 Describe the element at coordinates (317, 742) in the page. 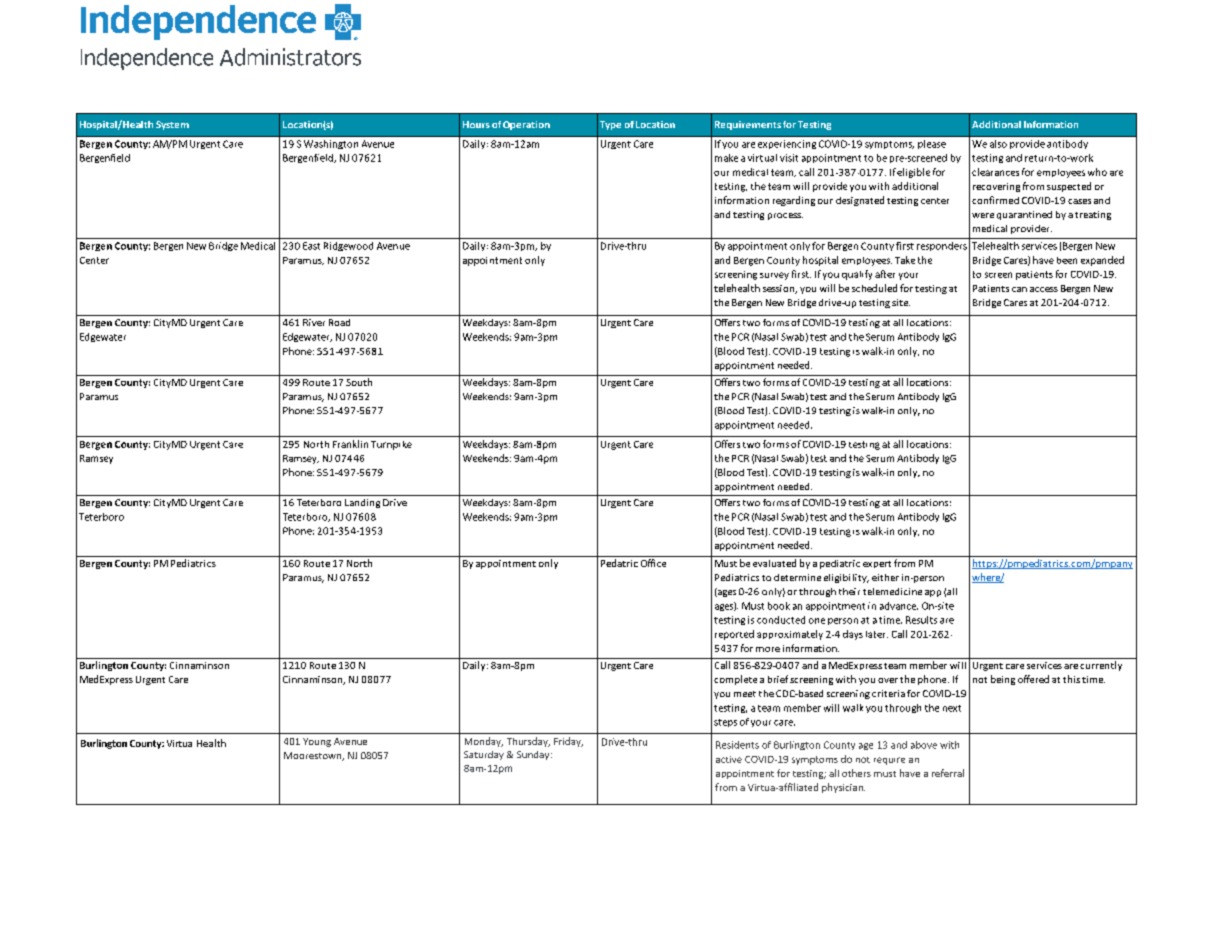

I see `Young` at that location.
